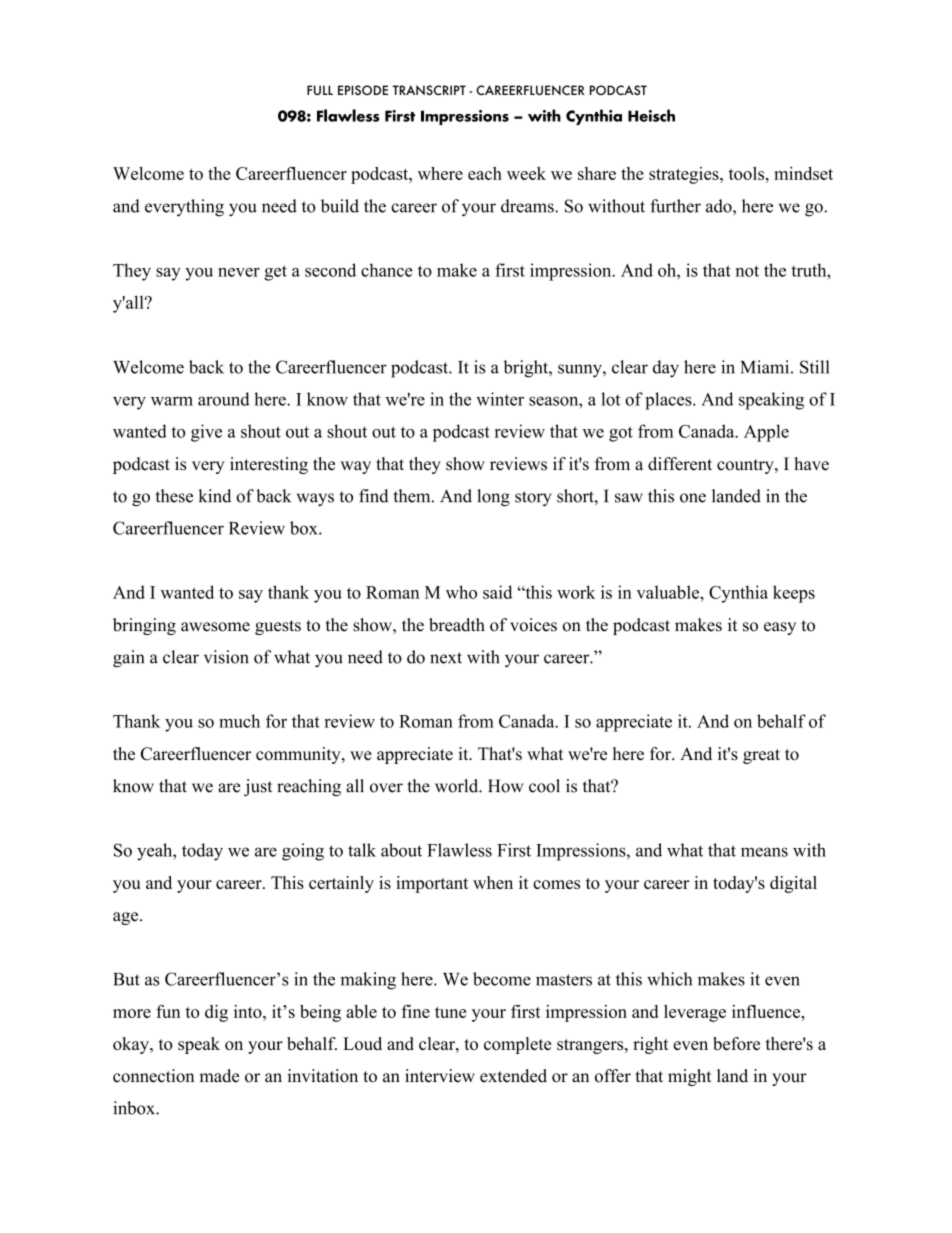 The image size is (952, 1233). I want to click on keeps, so click(794, 594).
